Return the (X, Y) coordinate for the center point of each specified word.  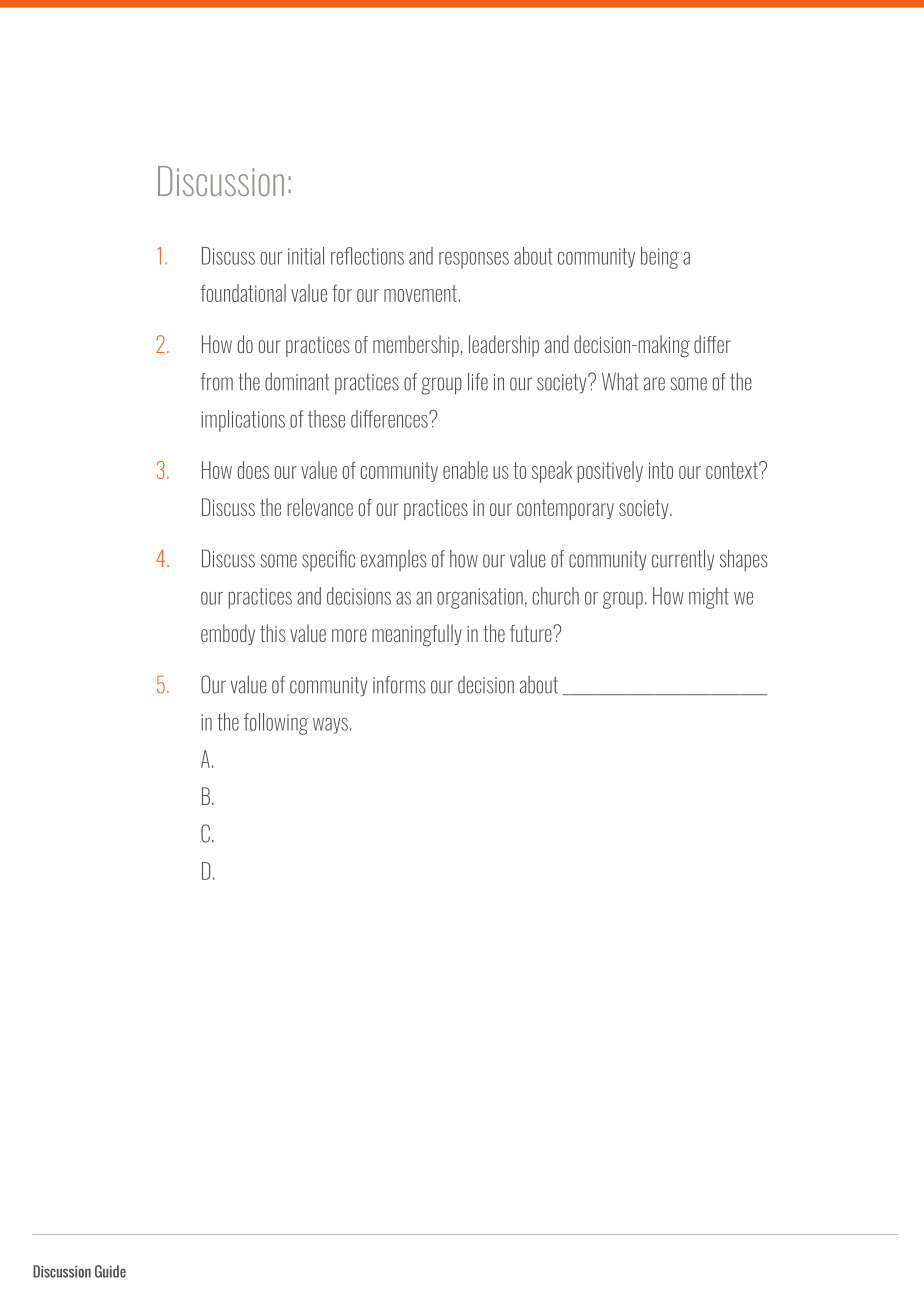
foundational (243, 293)
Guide (110, 1271)
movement (421, 293)
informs (399, 685)
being (660, 258)
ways (330, 726)
